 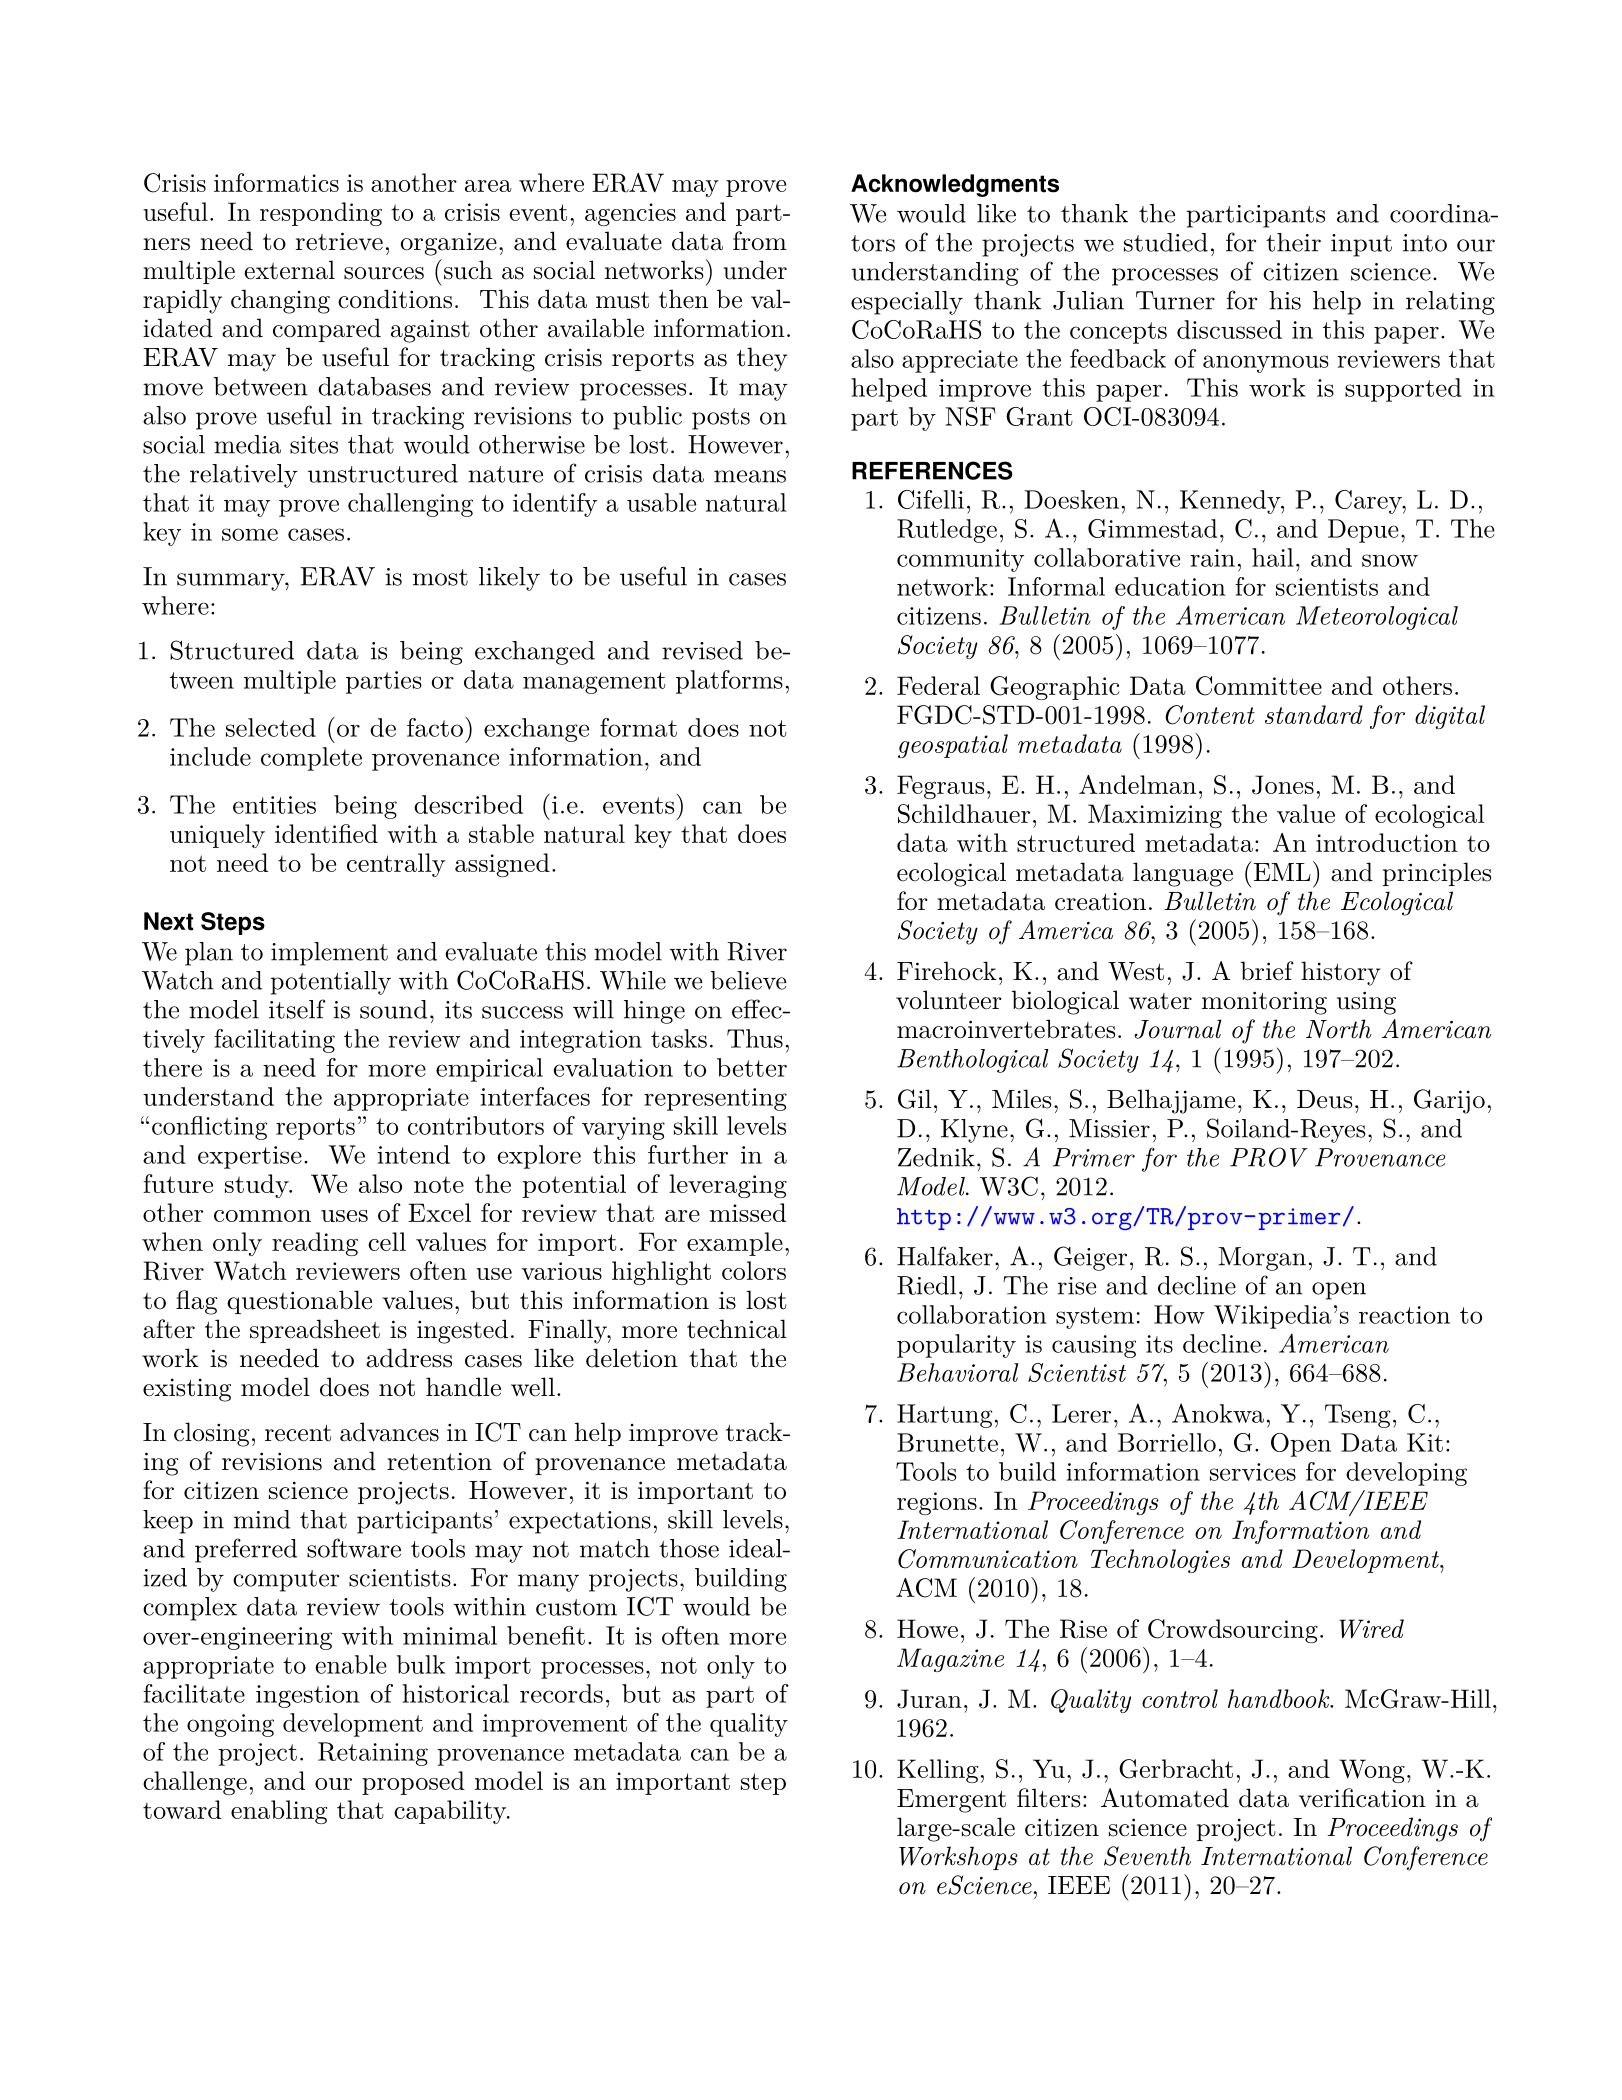 I want to click on retrieve, so click(x=339, y=241).
